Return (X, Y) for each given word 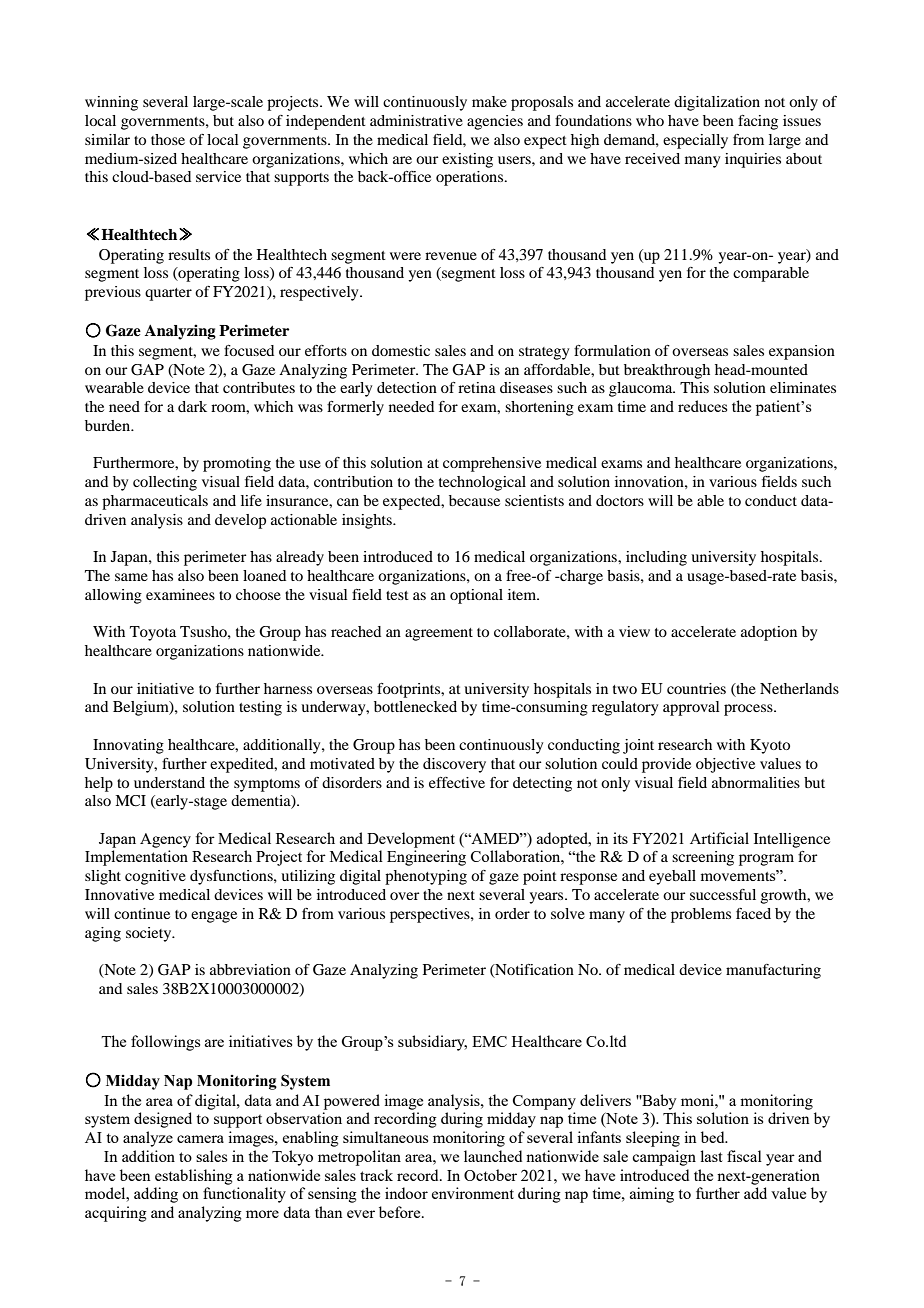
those (168, 139)
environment (473, 1193)
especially (695, 141)
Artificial (719, 838)
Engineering (426, 858)
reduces (702, 406)
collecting (165, 483)
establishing (194, 1177)
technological (482, 483)
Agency (165, 840)
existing (467, 160)
